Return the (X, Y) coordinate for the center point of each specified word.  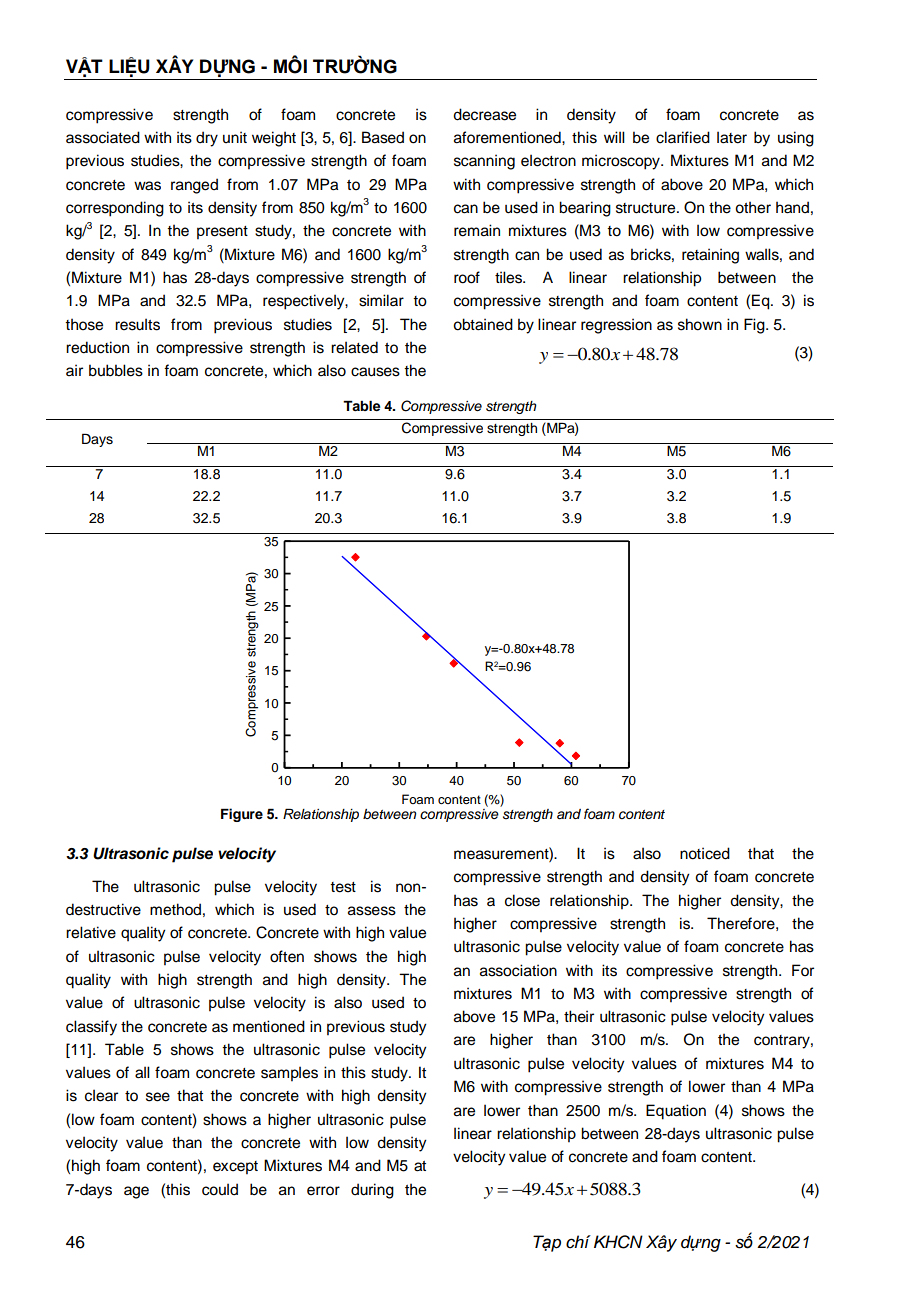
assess (372, 911)
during (372, 1191)
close (522, 900)
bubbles (116, 370)
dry (207, 139)
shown (700, 324)
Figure (242, 815)
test (343, 887)
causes (375, 372)
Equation (676, 1112)
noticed (705, 853)
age (136, 1192)
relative (91, 932)
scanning (484, 162)
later (732, 137)
